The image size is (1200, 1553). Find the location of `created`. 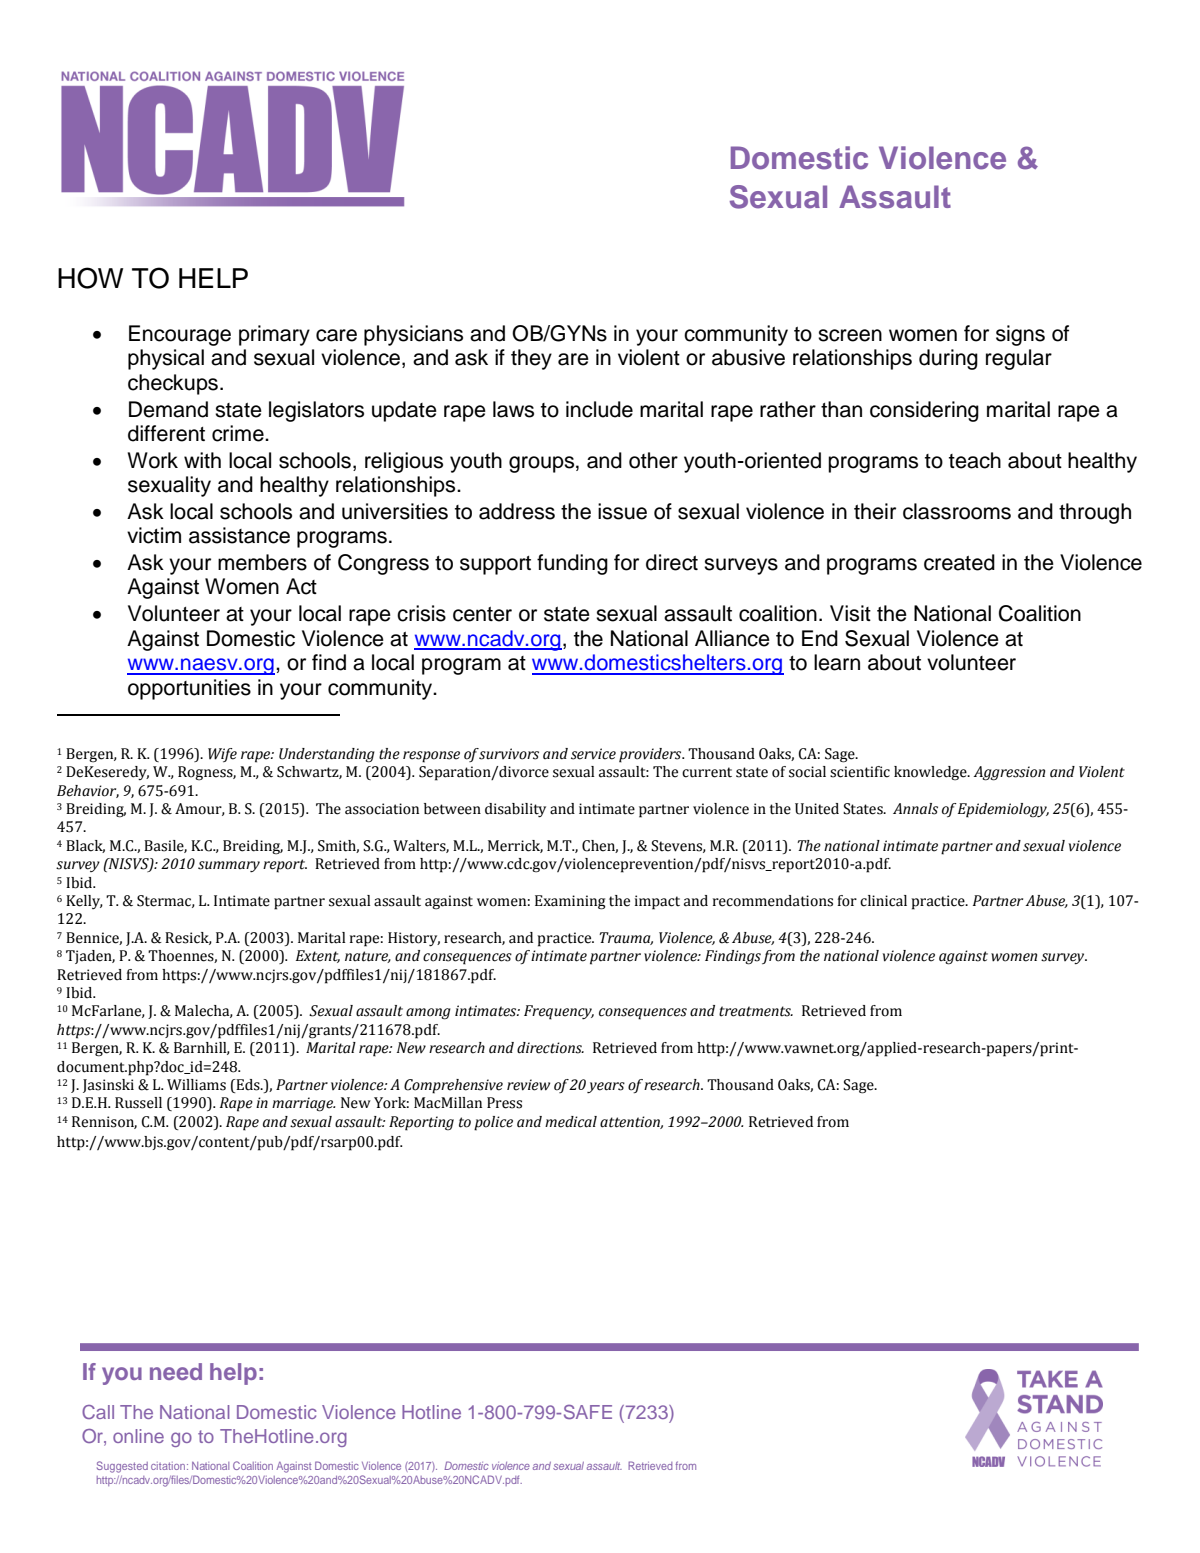

created is located at coordinates (959, 562).
